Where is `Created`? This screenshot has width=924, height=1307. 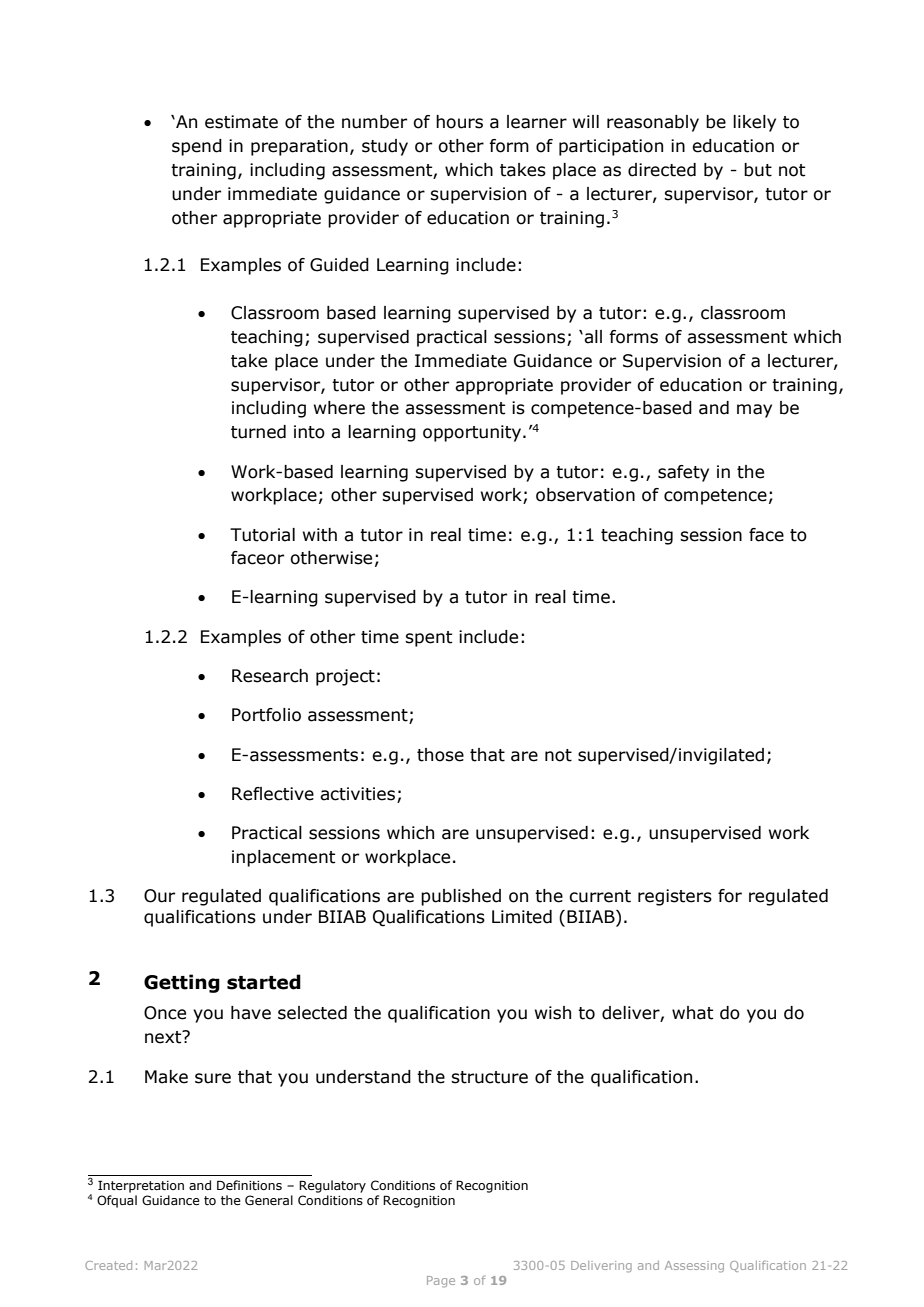 Created is located at coordinates (108, 1265).
